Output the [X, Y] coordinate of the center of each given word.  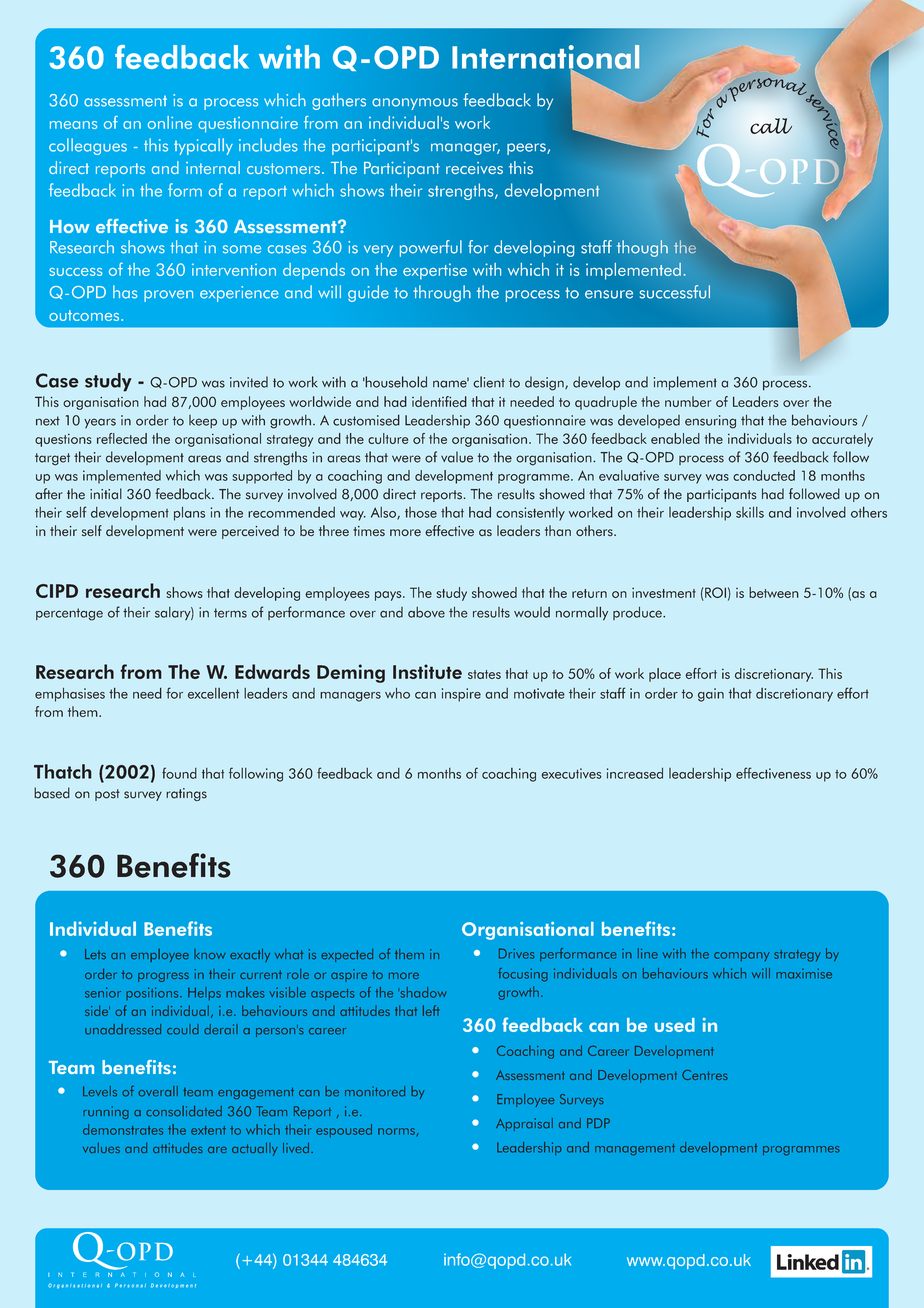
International [546, 58]
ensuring [710, 422]
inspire [461, 695]
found [179, 773]
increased [635, 773]
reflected [122, 438]
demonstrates [123, 1129]
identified [439, 401]
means [73, 125]
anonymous [415, 104]
